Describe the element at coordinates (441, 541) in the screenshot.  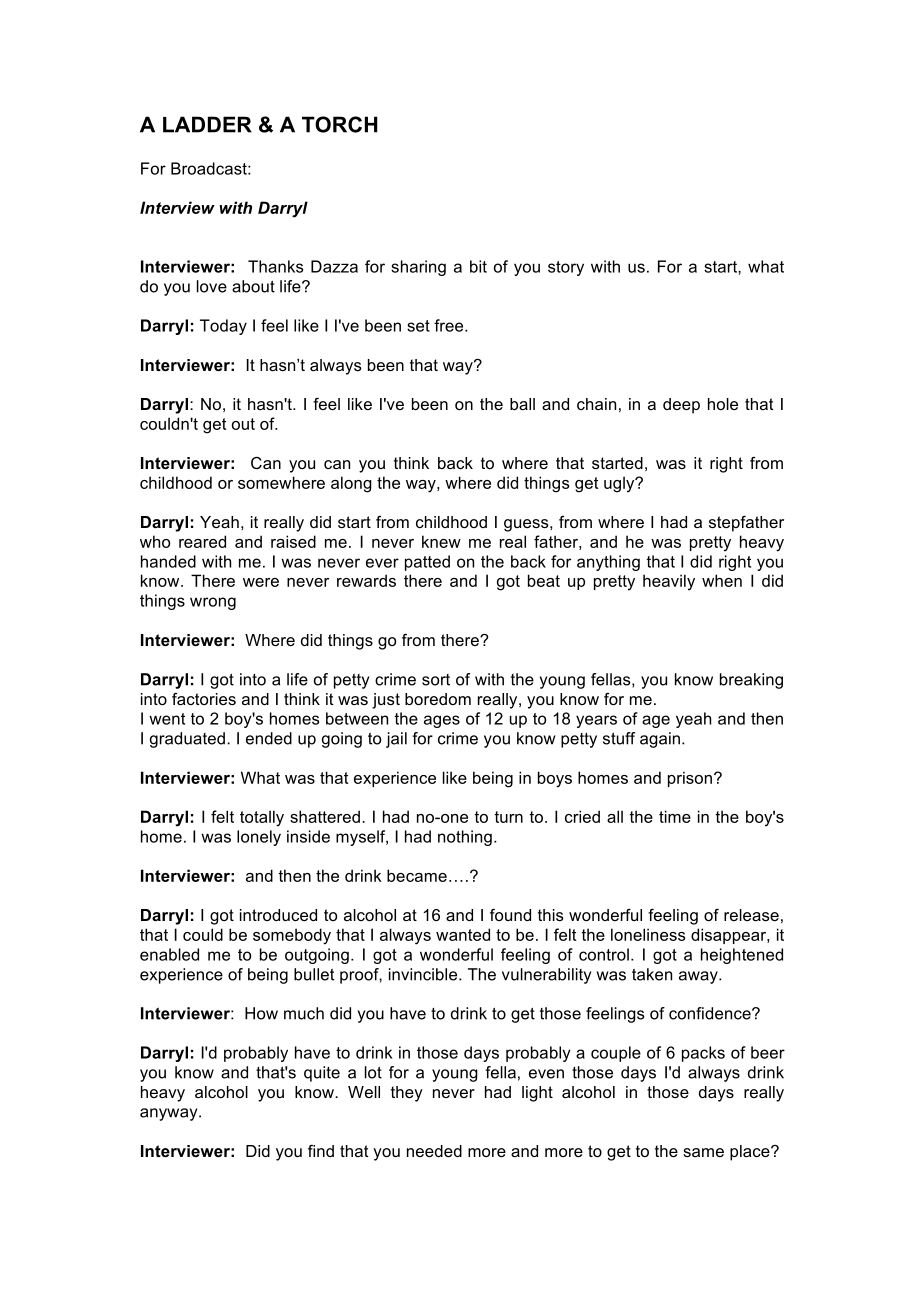
I see `knew` at that location.
